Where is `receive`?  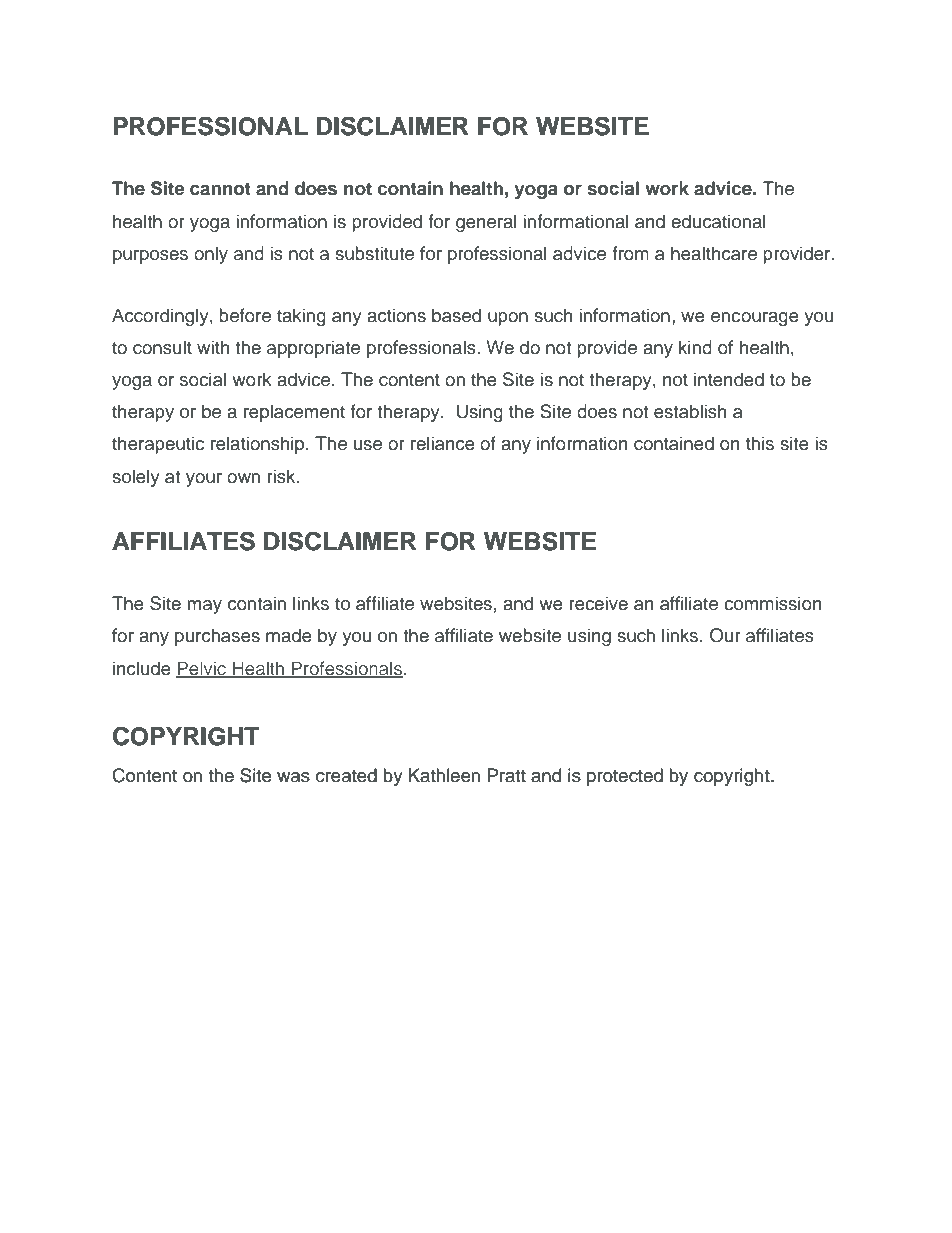
receive is located at coordinates (598, 603).
